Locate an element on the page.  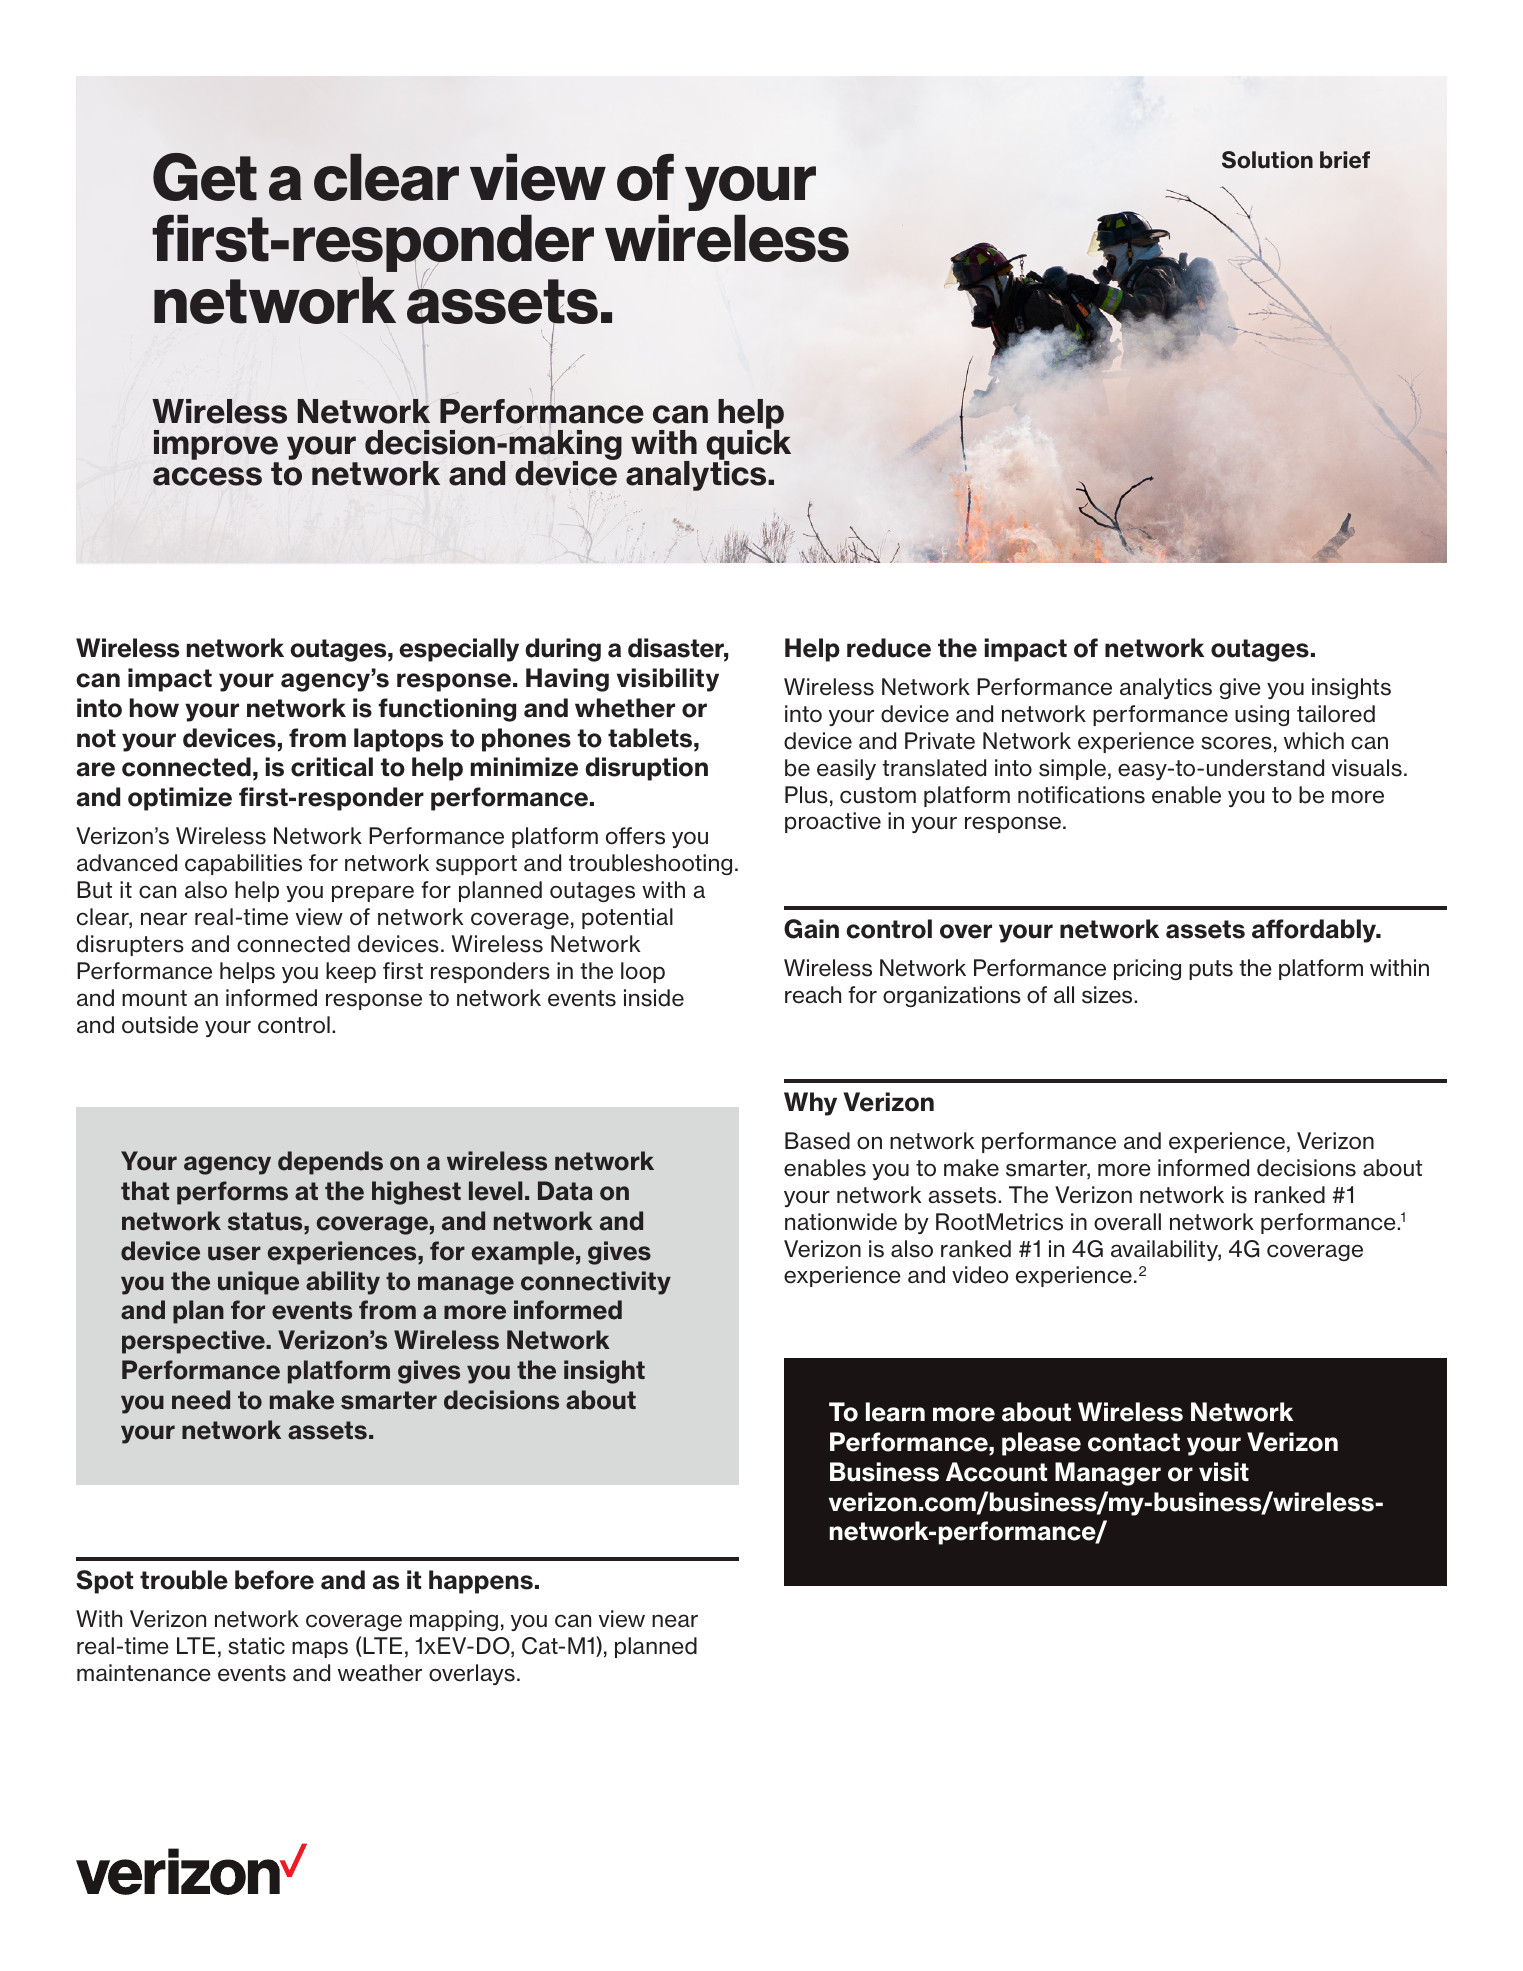
Get is located at coordinates (205, 177).
